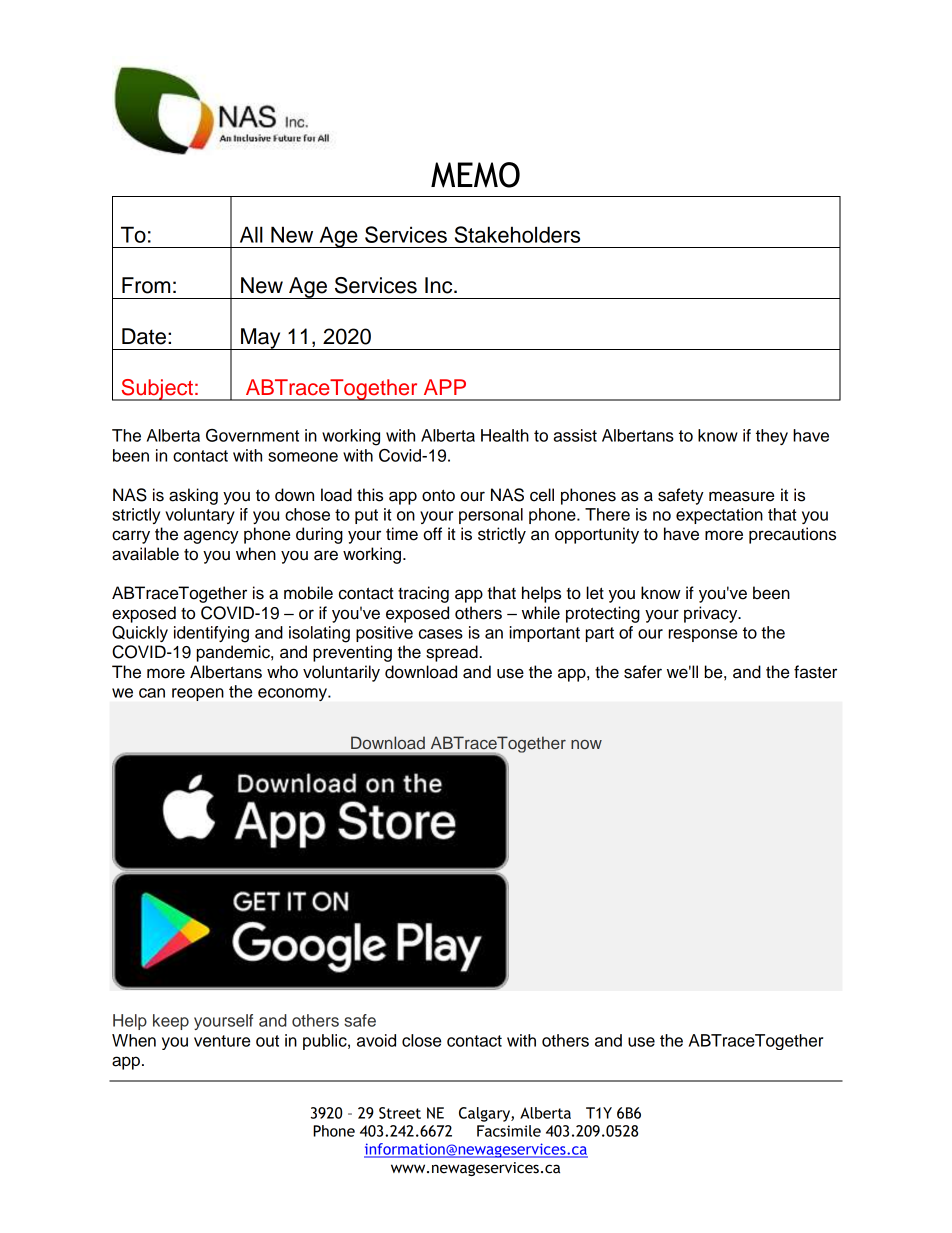 This page has height=1233, width=952. I want to click on Stakeholders, so click(517, 234).
